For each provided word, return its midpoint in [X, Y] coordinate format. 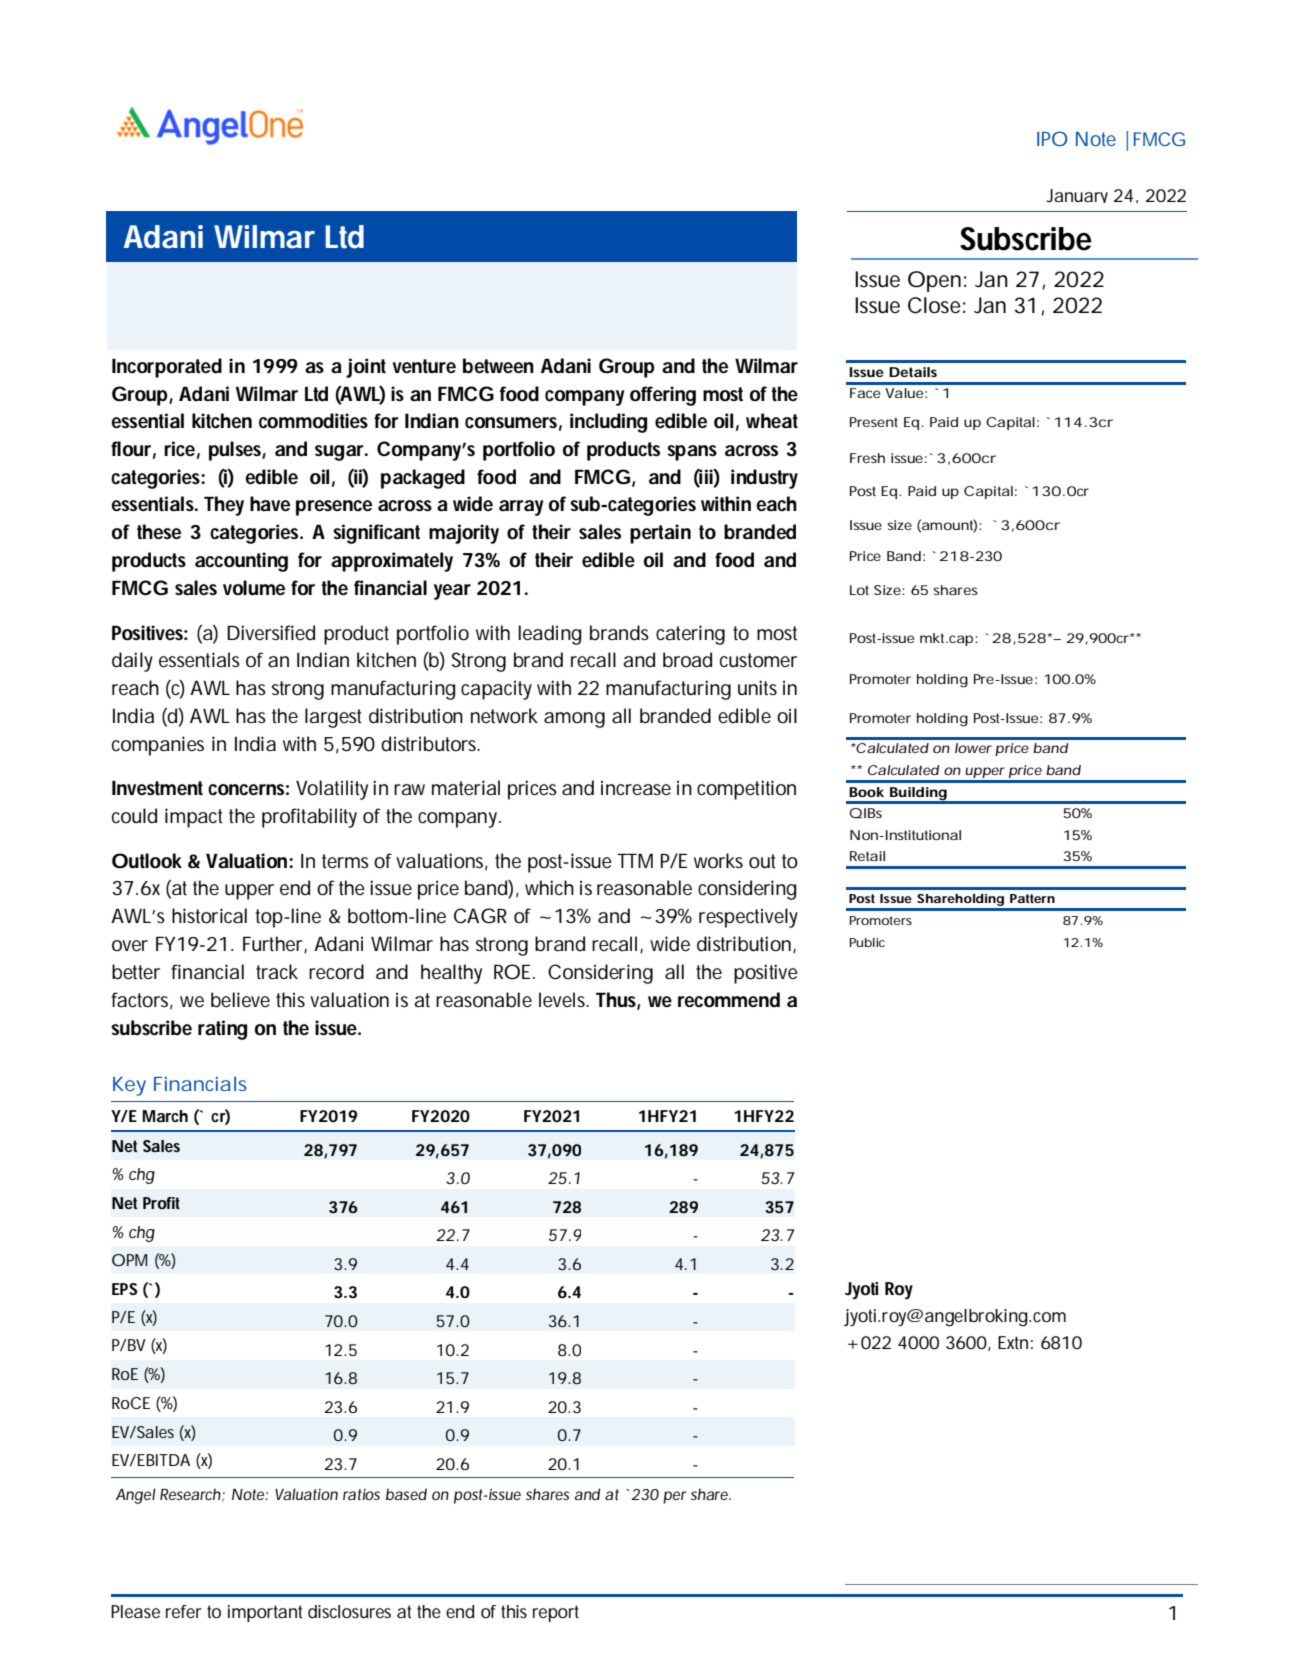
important [265, 1613]
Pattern [1032, 898]
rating [222, 1030]
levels [563, 1000]
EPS [124, 1289]
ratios [361, 1494]
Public [867, 942]
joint [366, 368]
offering [663, 396]
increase [636, 788]
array [521, 508]
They [224, 506]
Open [934, 281]
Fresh [867, 458]
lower [973, 748]
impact [194, 818]
